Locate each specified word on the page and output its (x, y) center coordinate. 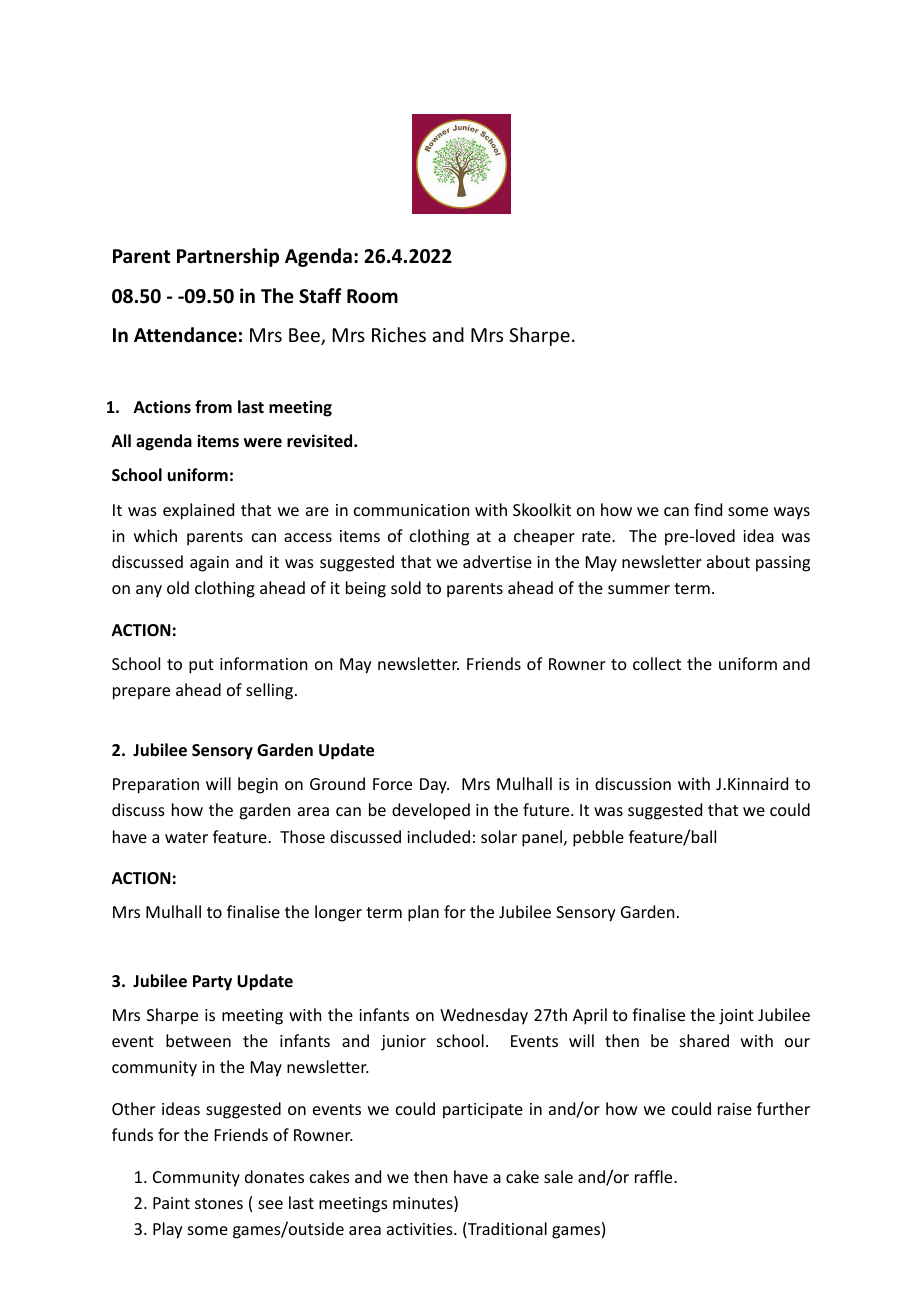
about (728, 561)
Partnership (228, 257)
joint (736, 1017)
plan (423, 913)
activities (421, 1229)
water (186, 837)
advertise (497, 561)
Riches (399, 334)
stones (219, 1203)
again (209, 564)
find (708, 509)
